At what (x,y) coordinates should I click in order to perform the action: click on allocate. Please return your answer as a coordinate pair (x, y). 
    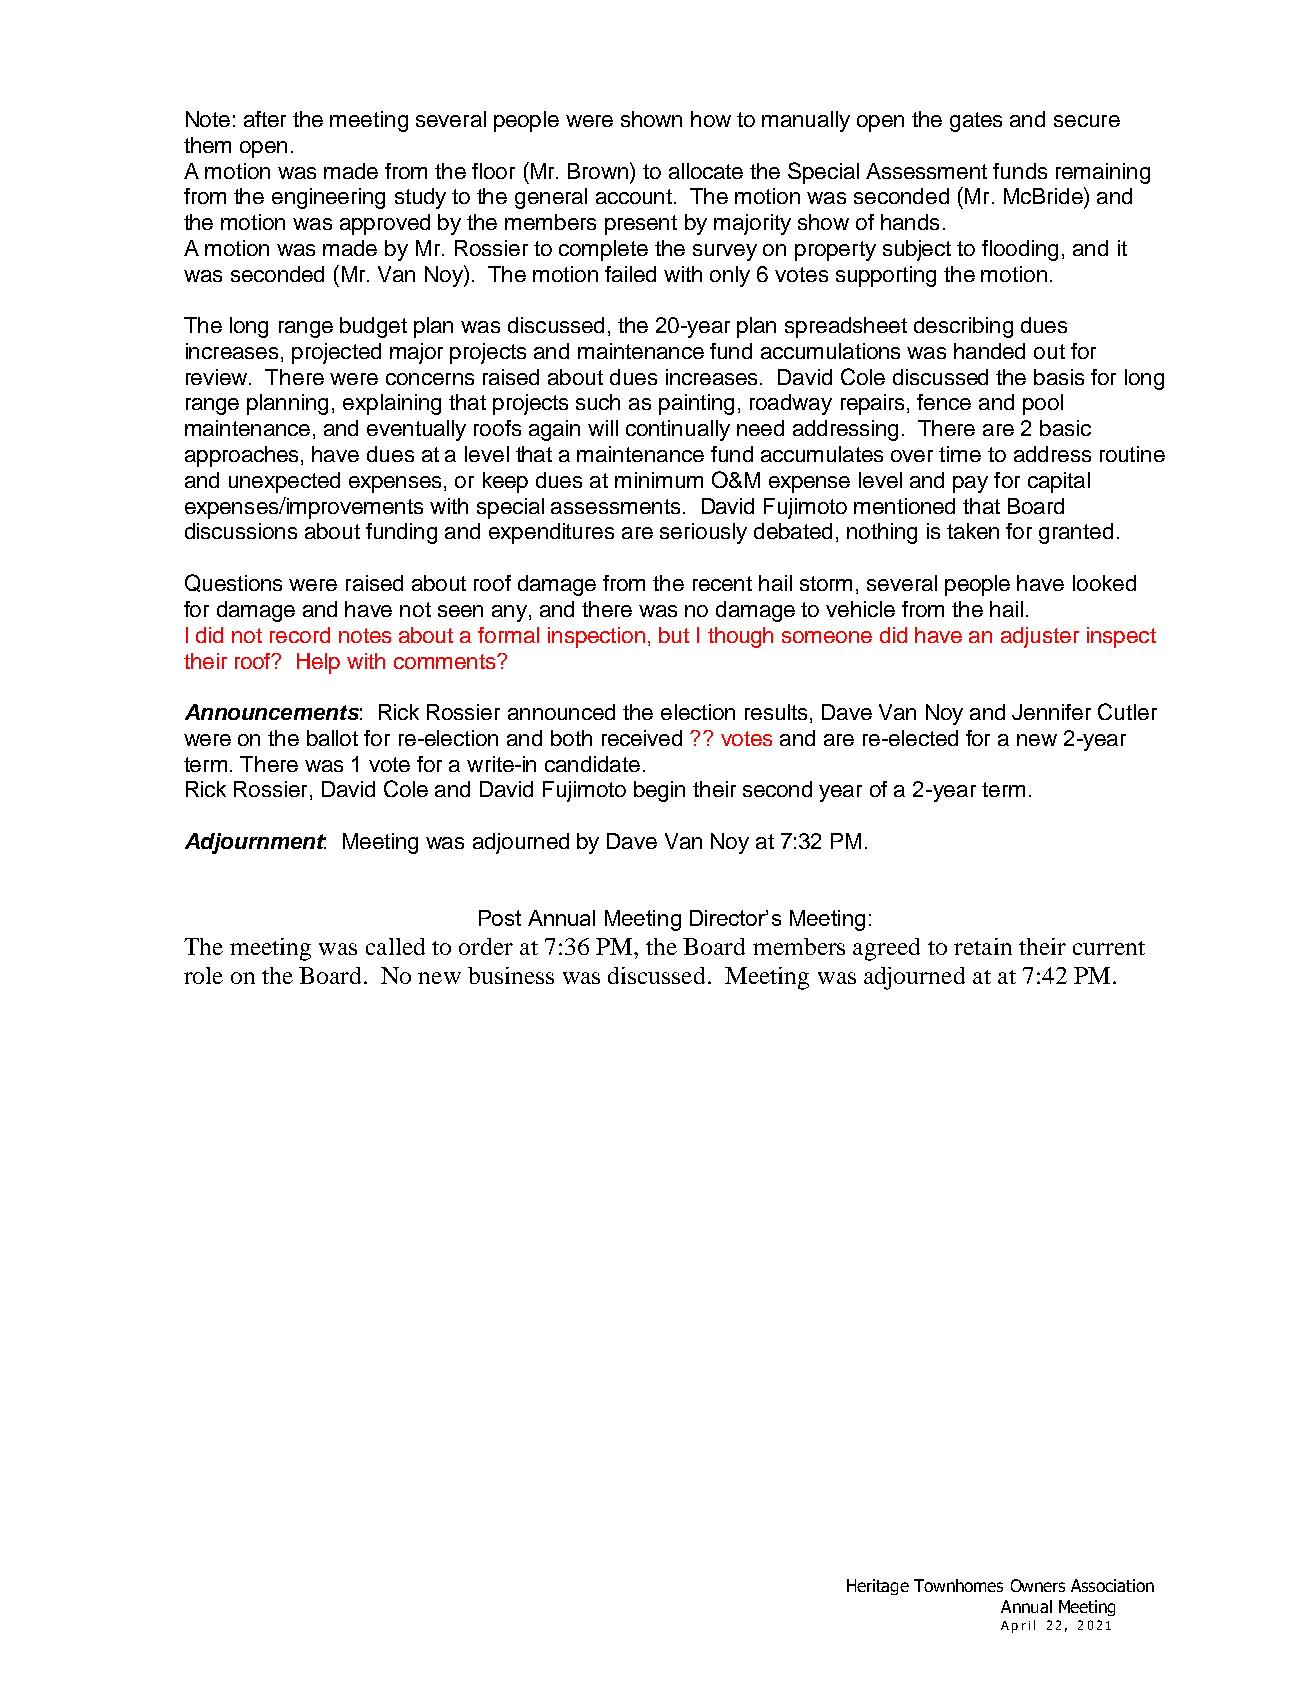
    Looking at the image, I should click on (706, 171).
